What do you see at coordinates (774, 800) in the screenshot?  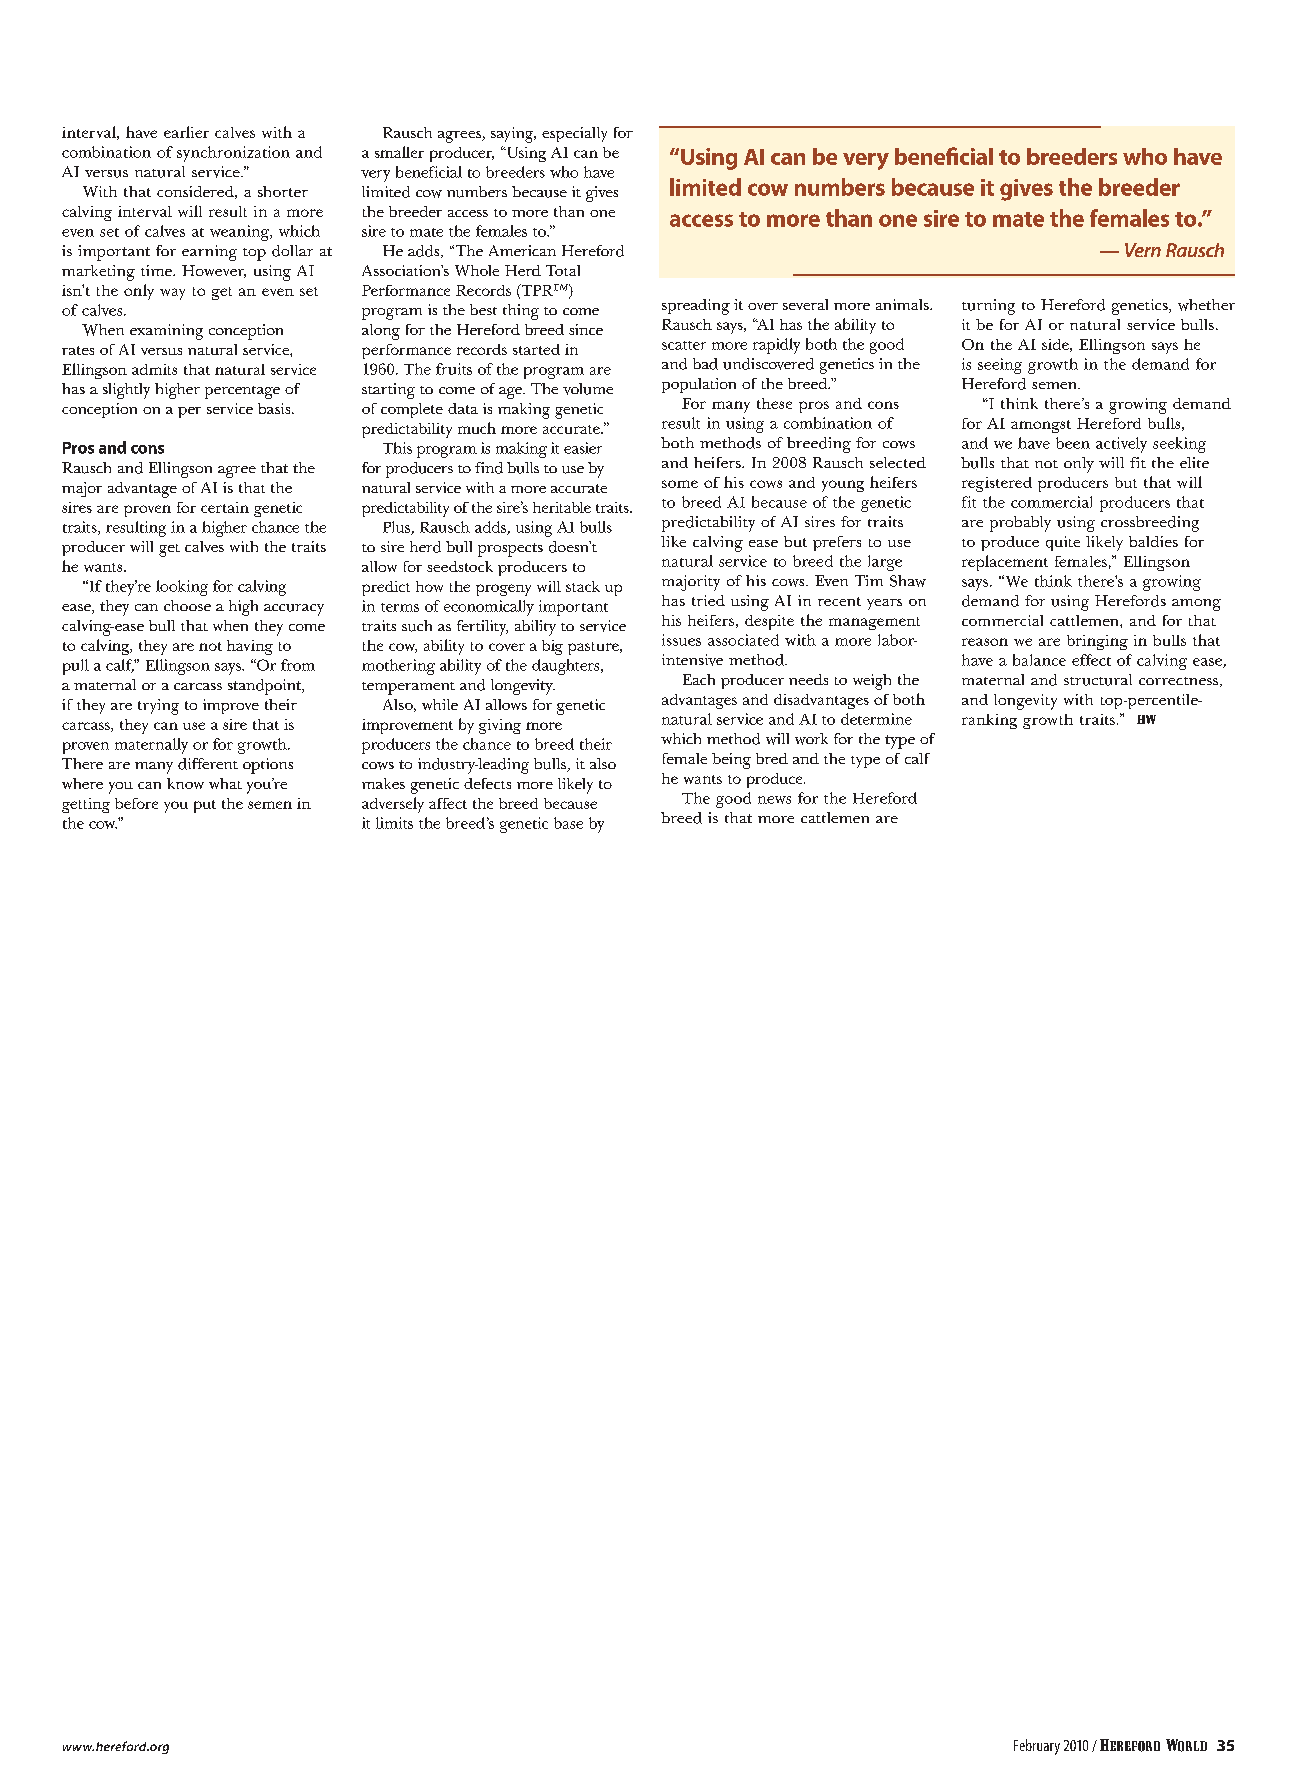 I see `news` at bounding box center [774, 800].
